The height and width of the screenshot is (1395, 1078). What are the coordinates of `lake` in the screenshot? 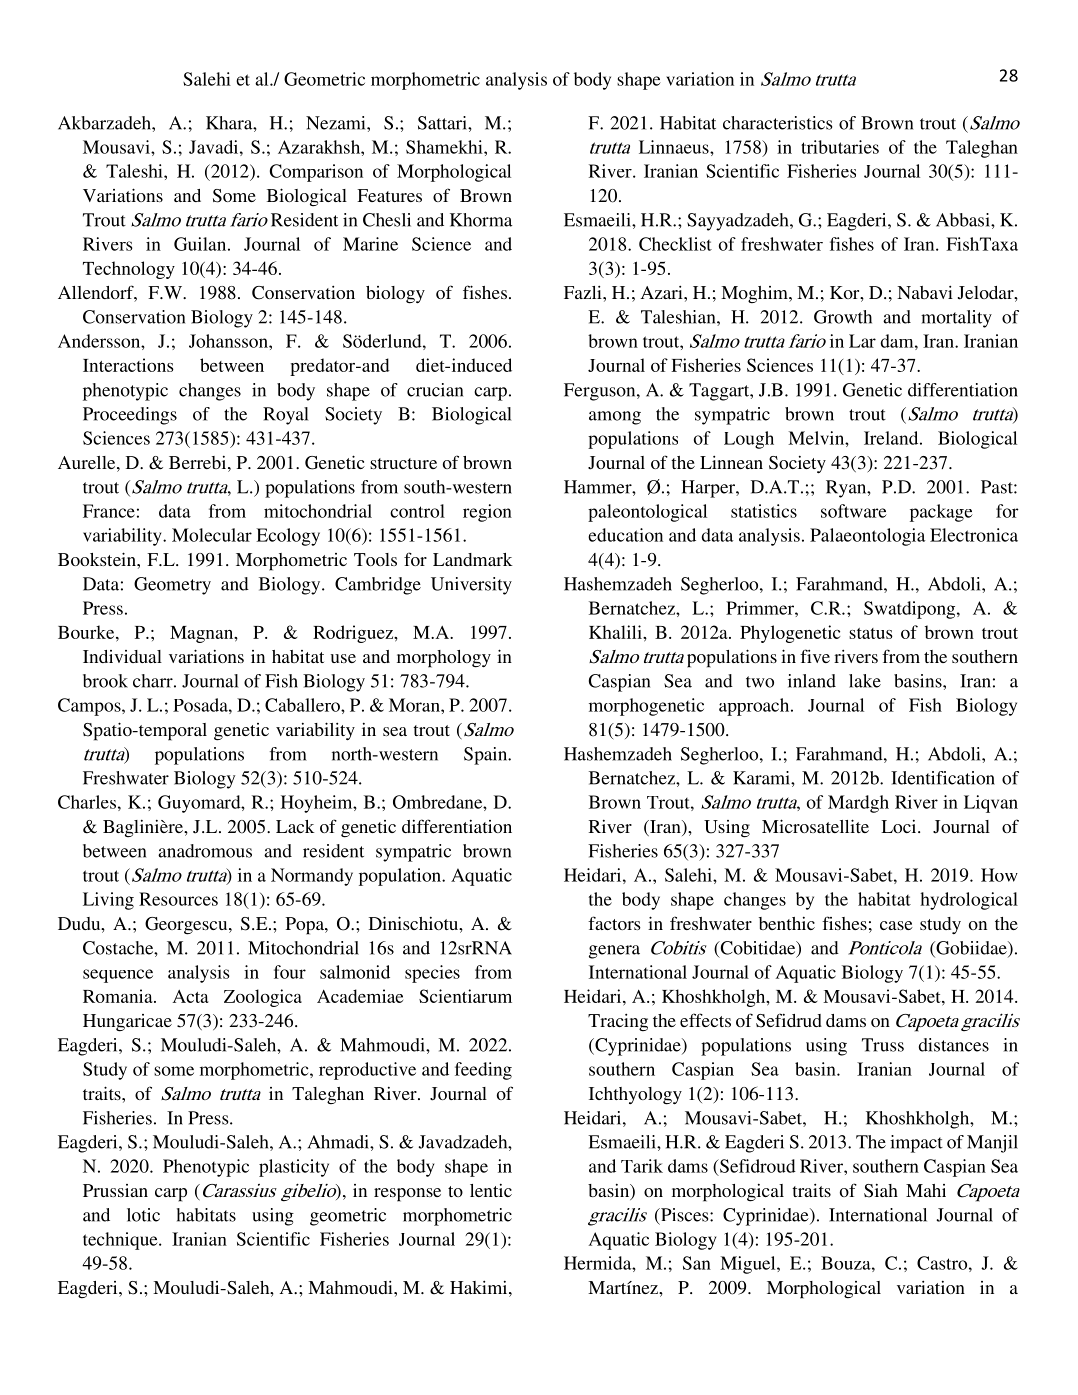 It's located at (865, 681).
